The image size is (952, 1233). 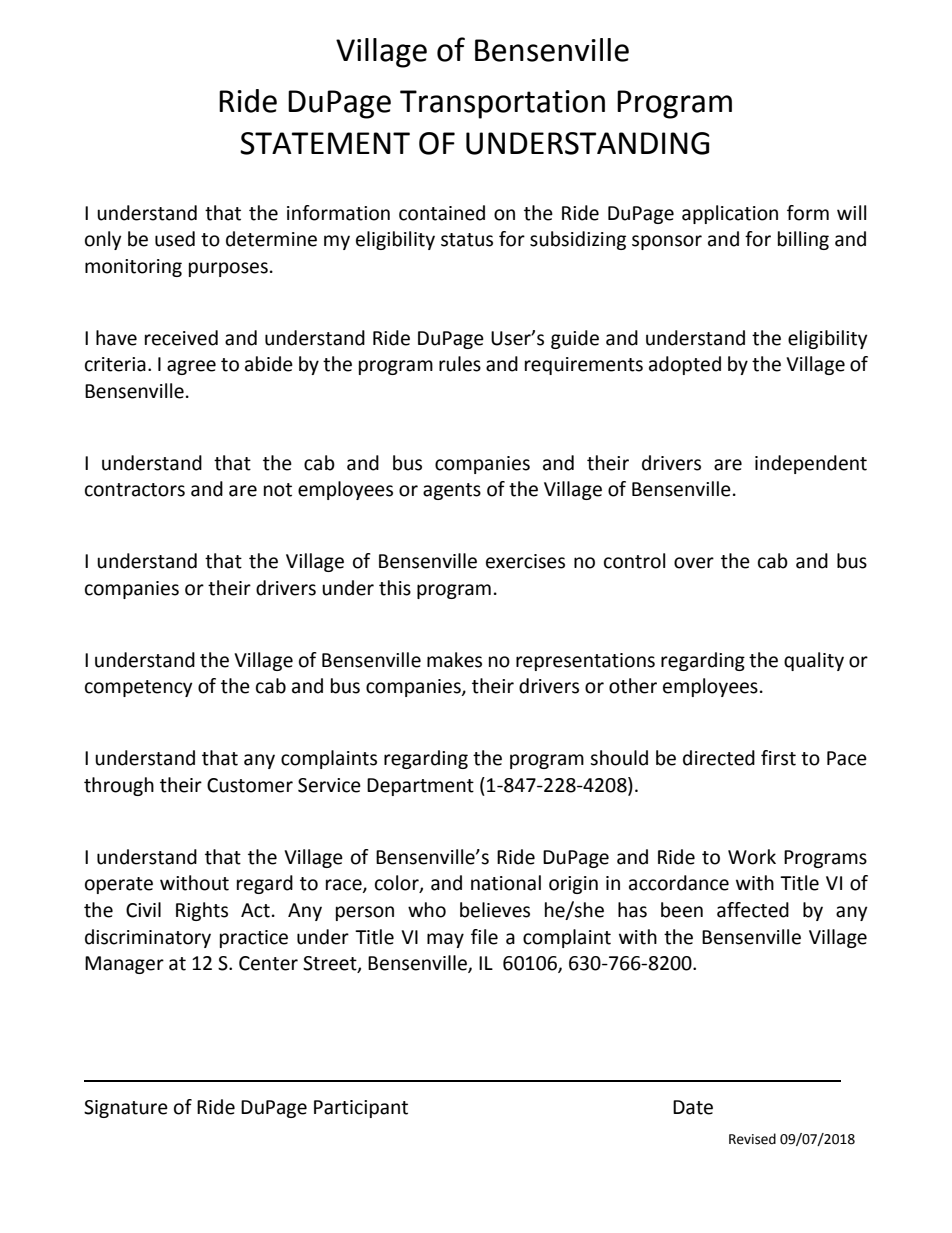 What do you see at coordinates (814, 661) in the page?
I see `quality` at bounding box center [814, 661].
